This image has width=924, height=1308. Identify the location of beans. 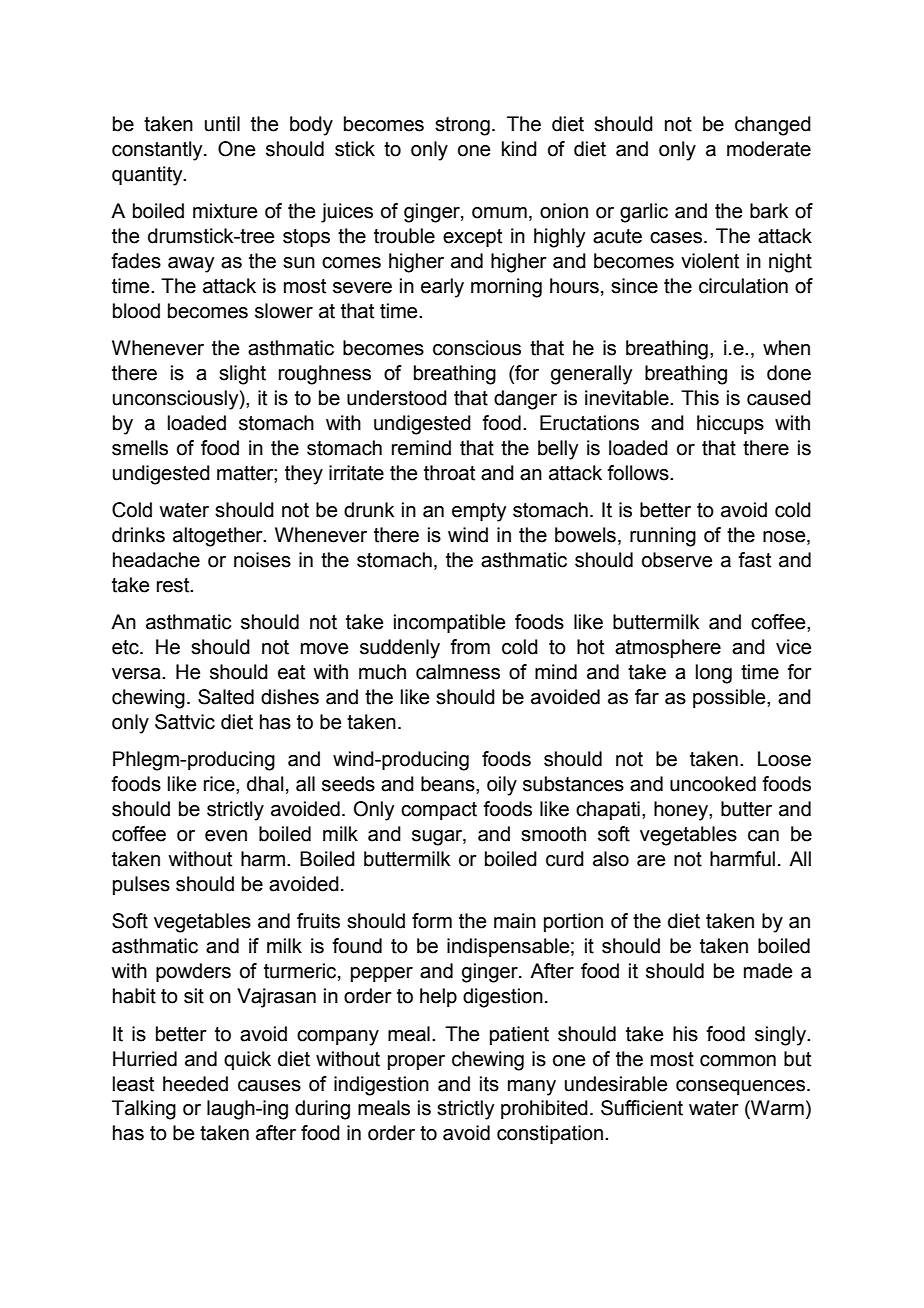
(449, 784).
